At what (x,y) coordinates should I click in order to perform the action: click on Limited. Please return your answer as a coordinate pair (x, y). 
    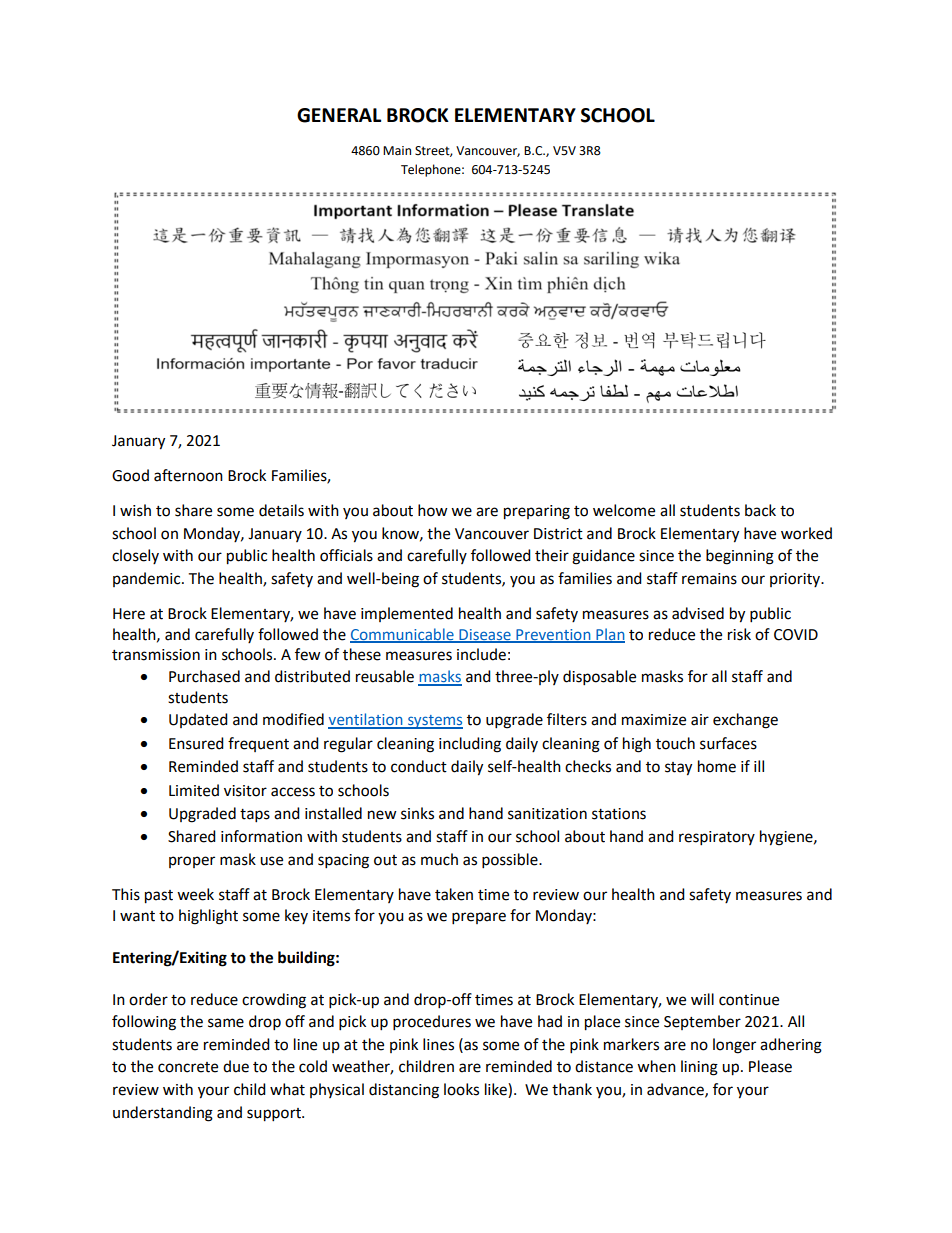
    Looking at the image, I should click on (194, 790).
